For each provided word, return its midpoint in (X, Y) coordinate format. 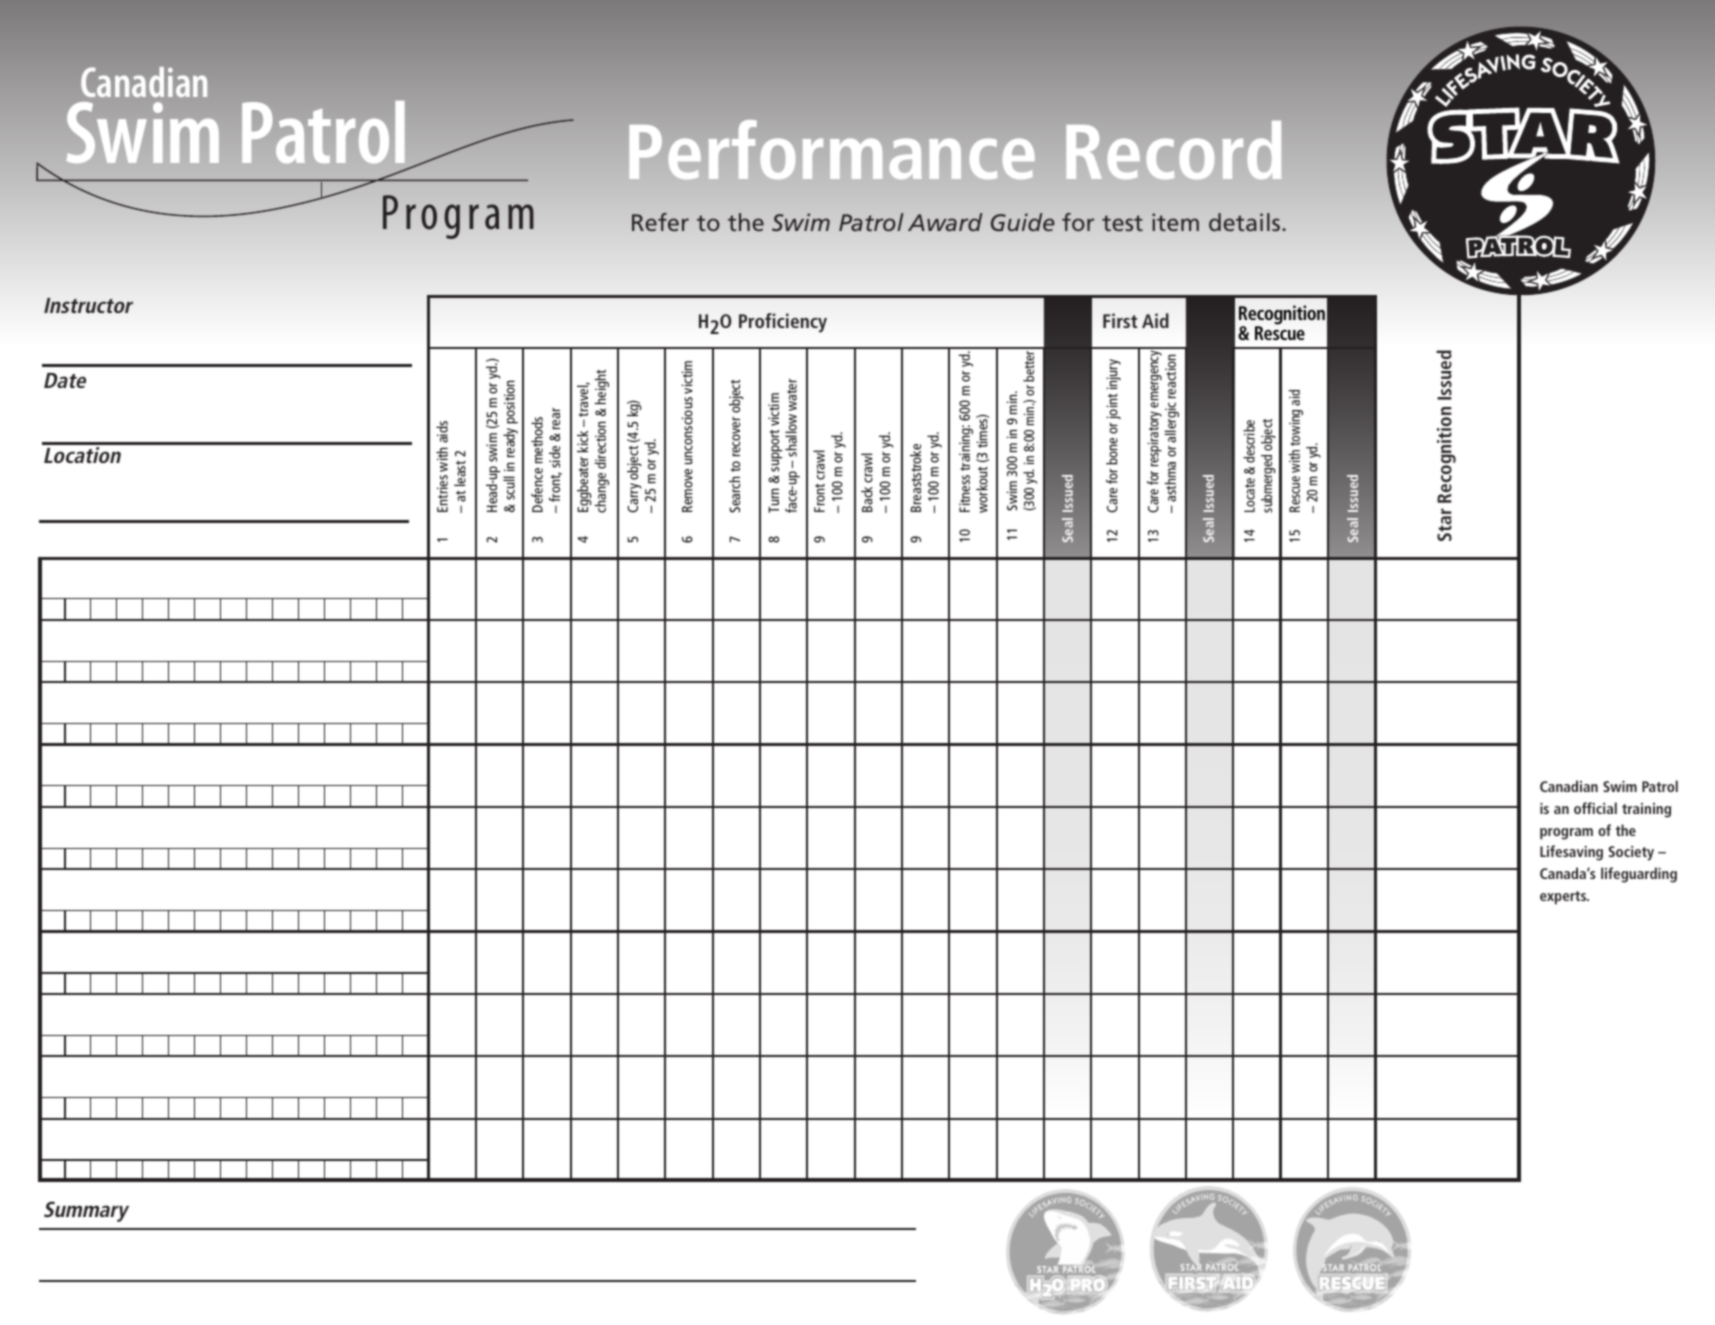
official (1595, 808)
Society (1631, 853)
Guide (1023, 222)
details (1244, 222)
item (1175, 222)
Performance (832, 150)
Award (945, 222)
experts (1564, 898)
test (1122, 223)
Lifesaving (1571, 853)
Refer (660, 222)
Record (1174, 150)
